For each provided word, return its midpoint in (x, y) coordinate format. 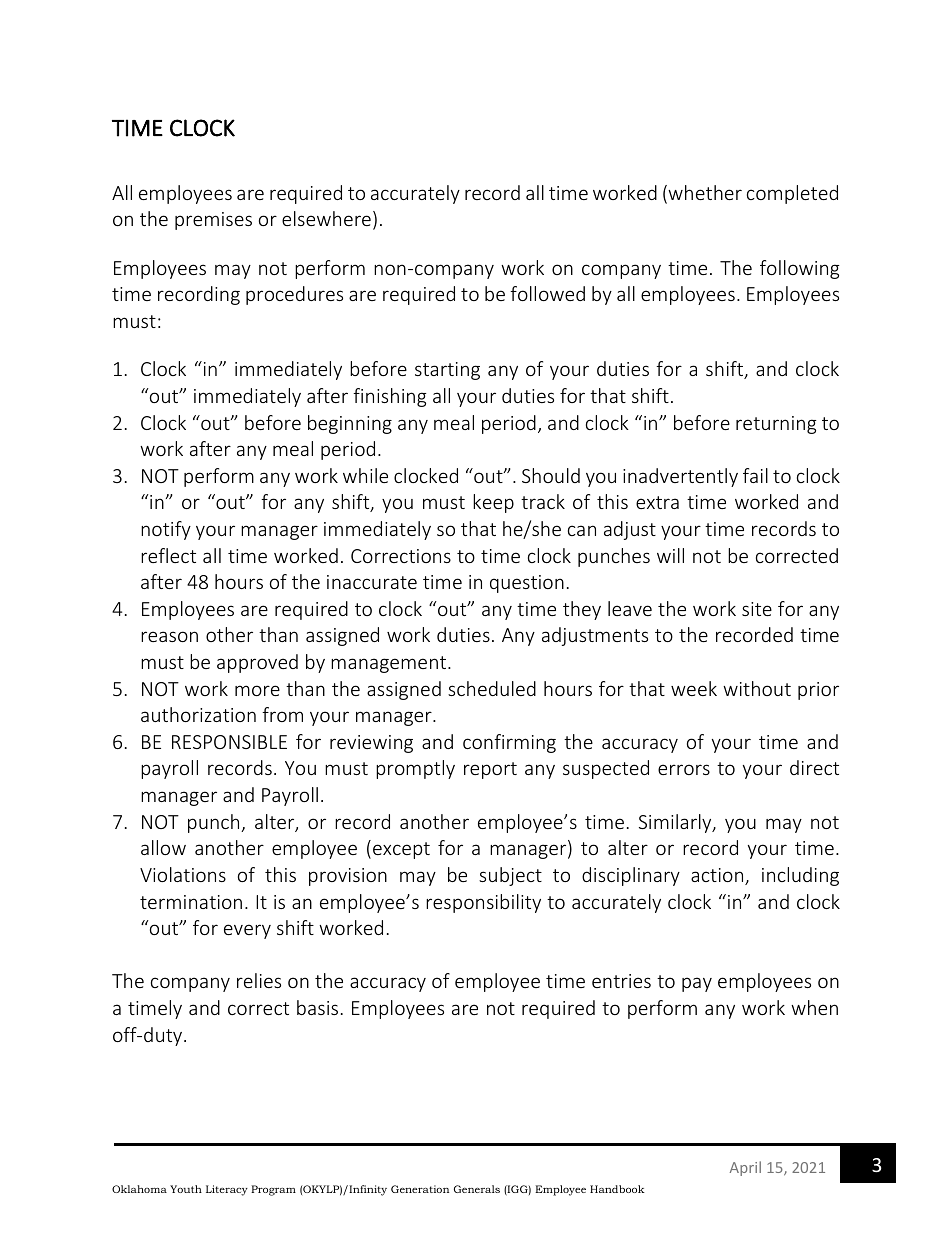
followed (547, 293)
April (745, 1168)
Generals (477, 1189)
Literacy (227, 1190)
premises (213, 221)
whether (704, 194)
